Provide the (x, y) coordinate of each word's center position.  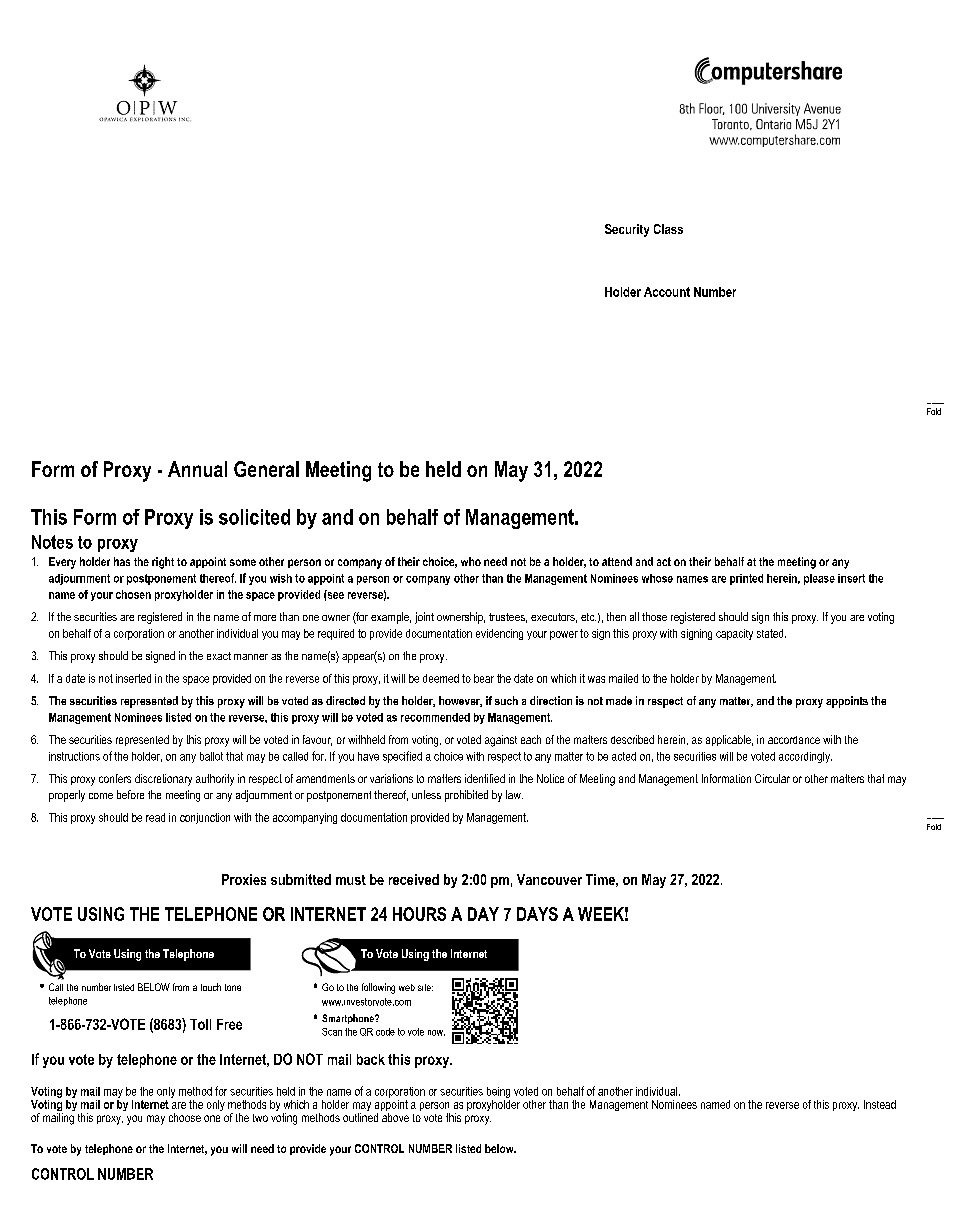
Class (668, 229)
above (395, 1117)
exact (219, 656)
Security (627, 230)
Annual (197, 469)
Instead (880, 1104)
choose (185, 1117)
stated (771, 633)
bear (484, 678)
